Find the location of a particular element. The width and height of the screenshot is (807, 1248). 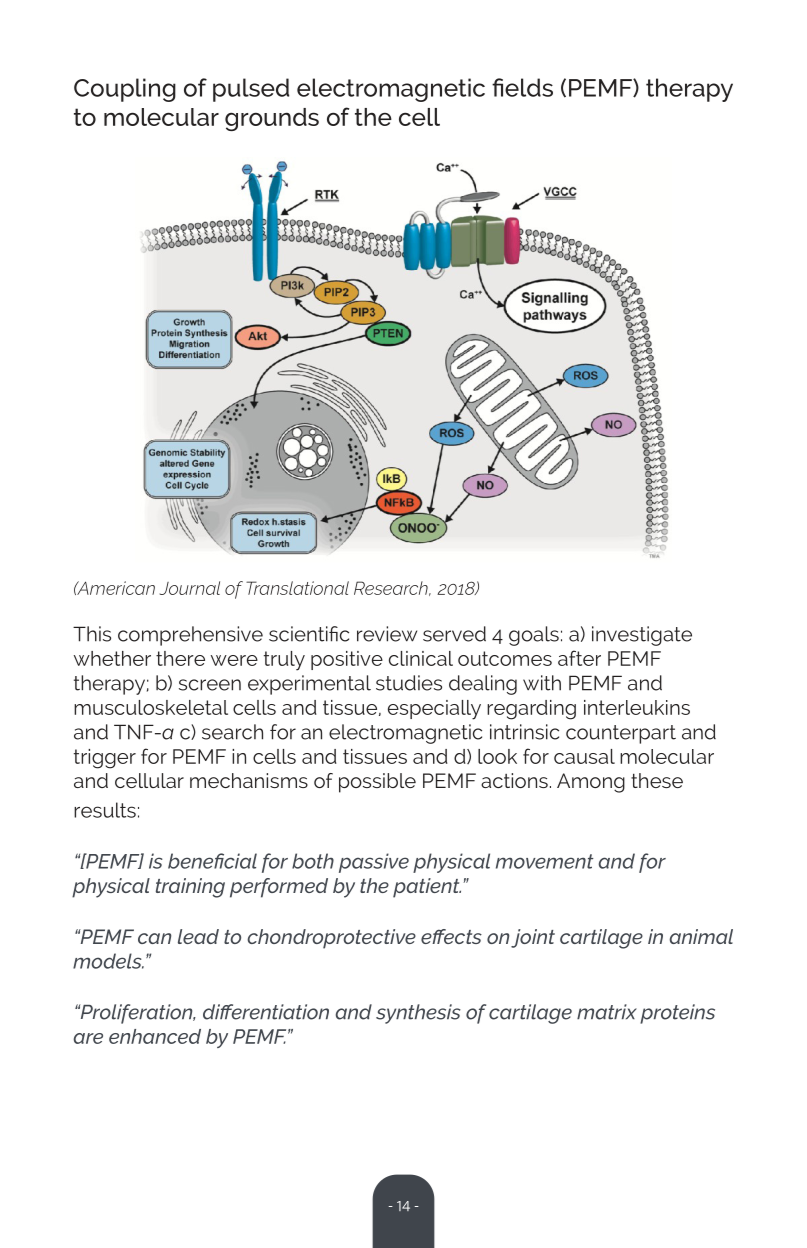

synthesis is located at coordinates (418, 1014).
